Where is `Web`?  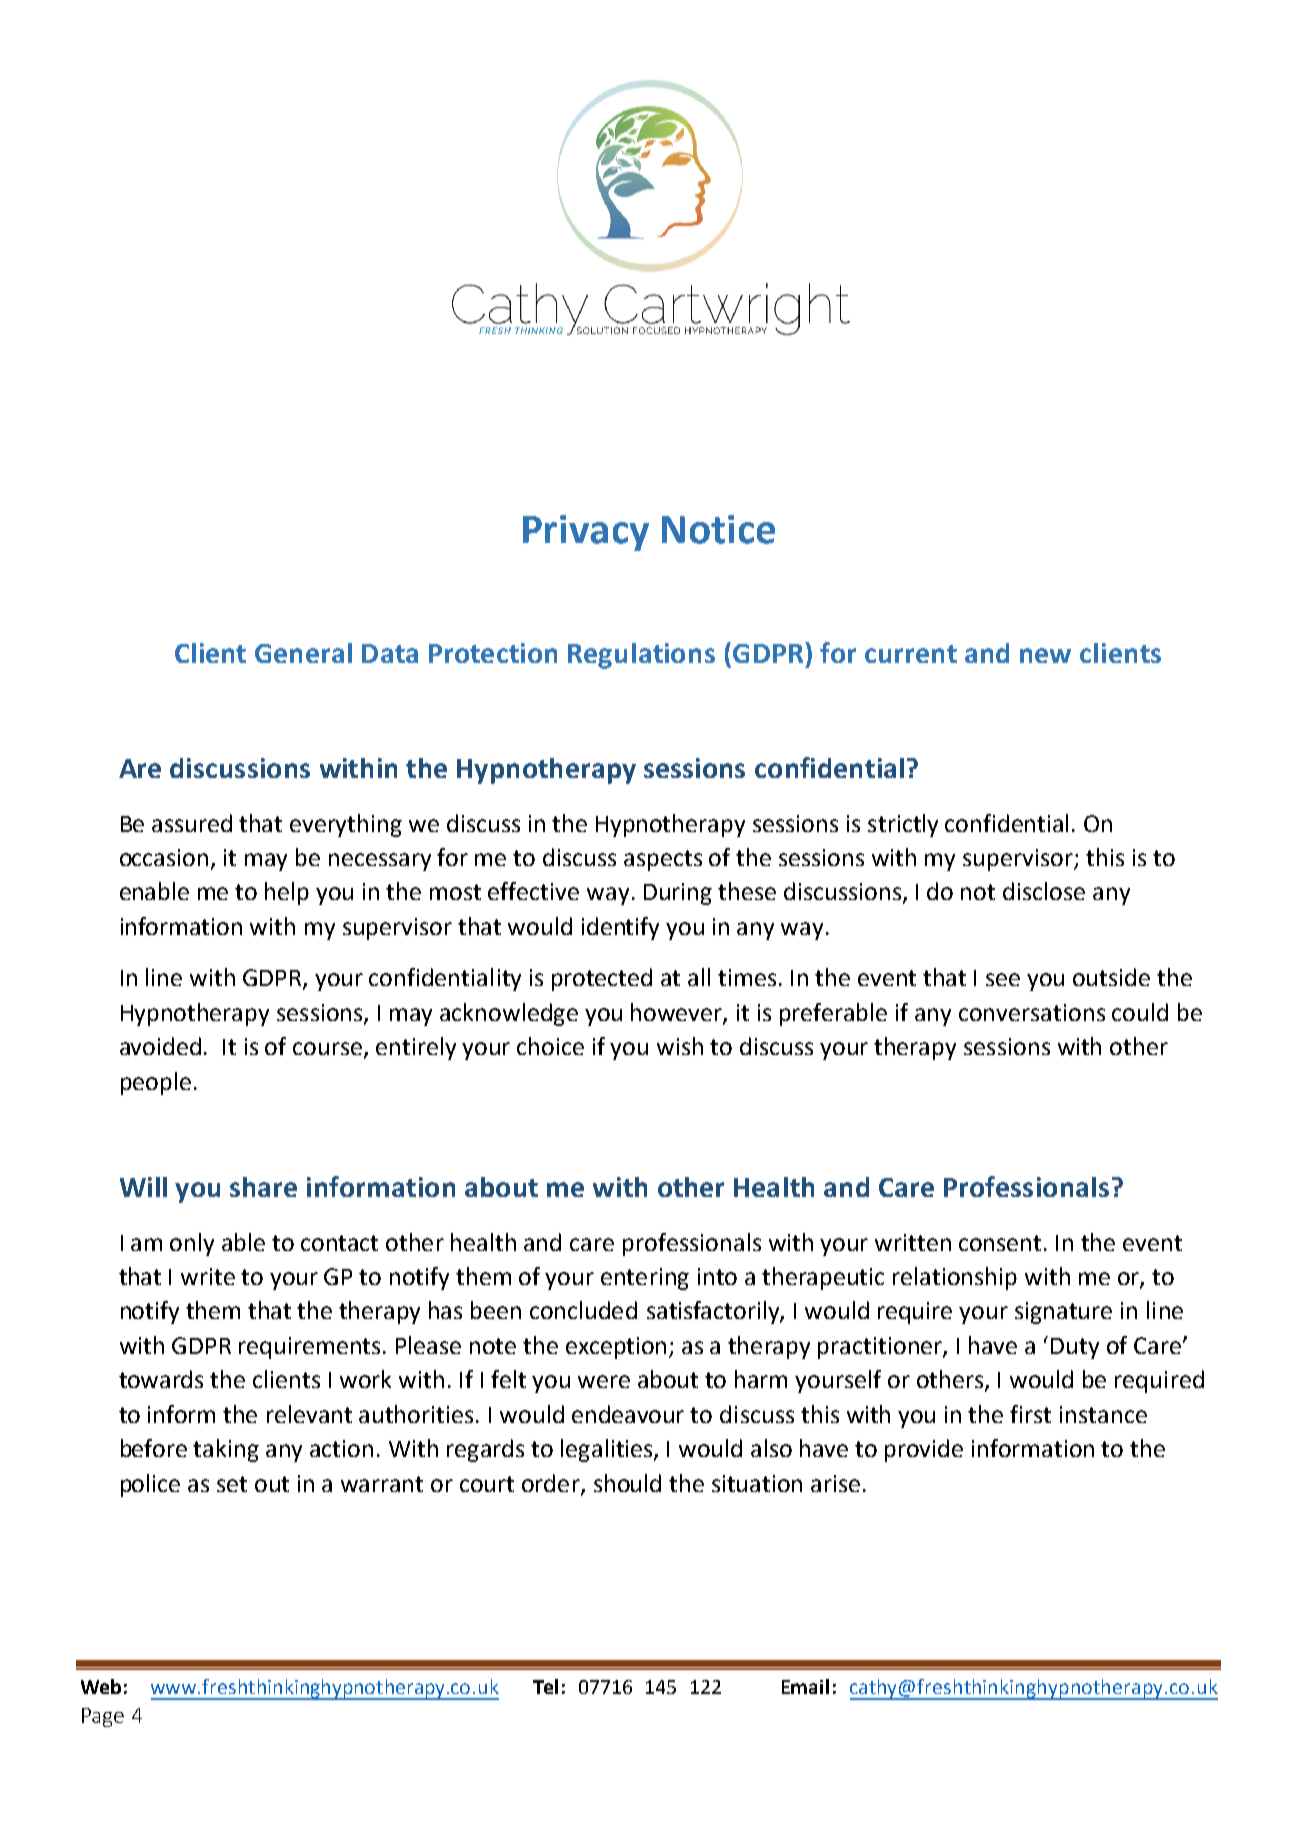
Web is located at coordinates (101, 1686).
